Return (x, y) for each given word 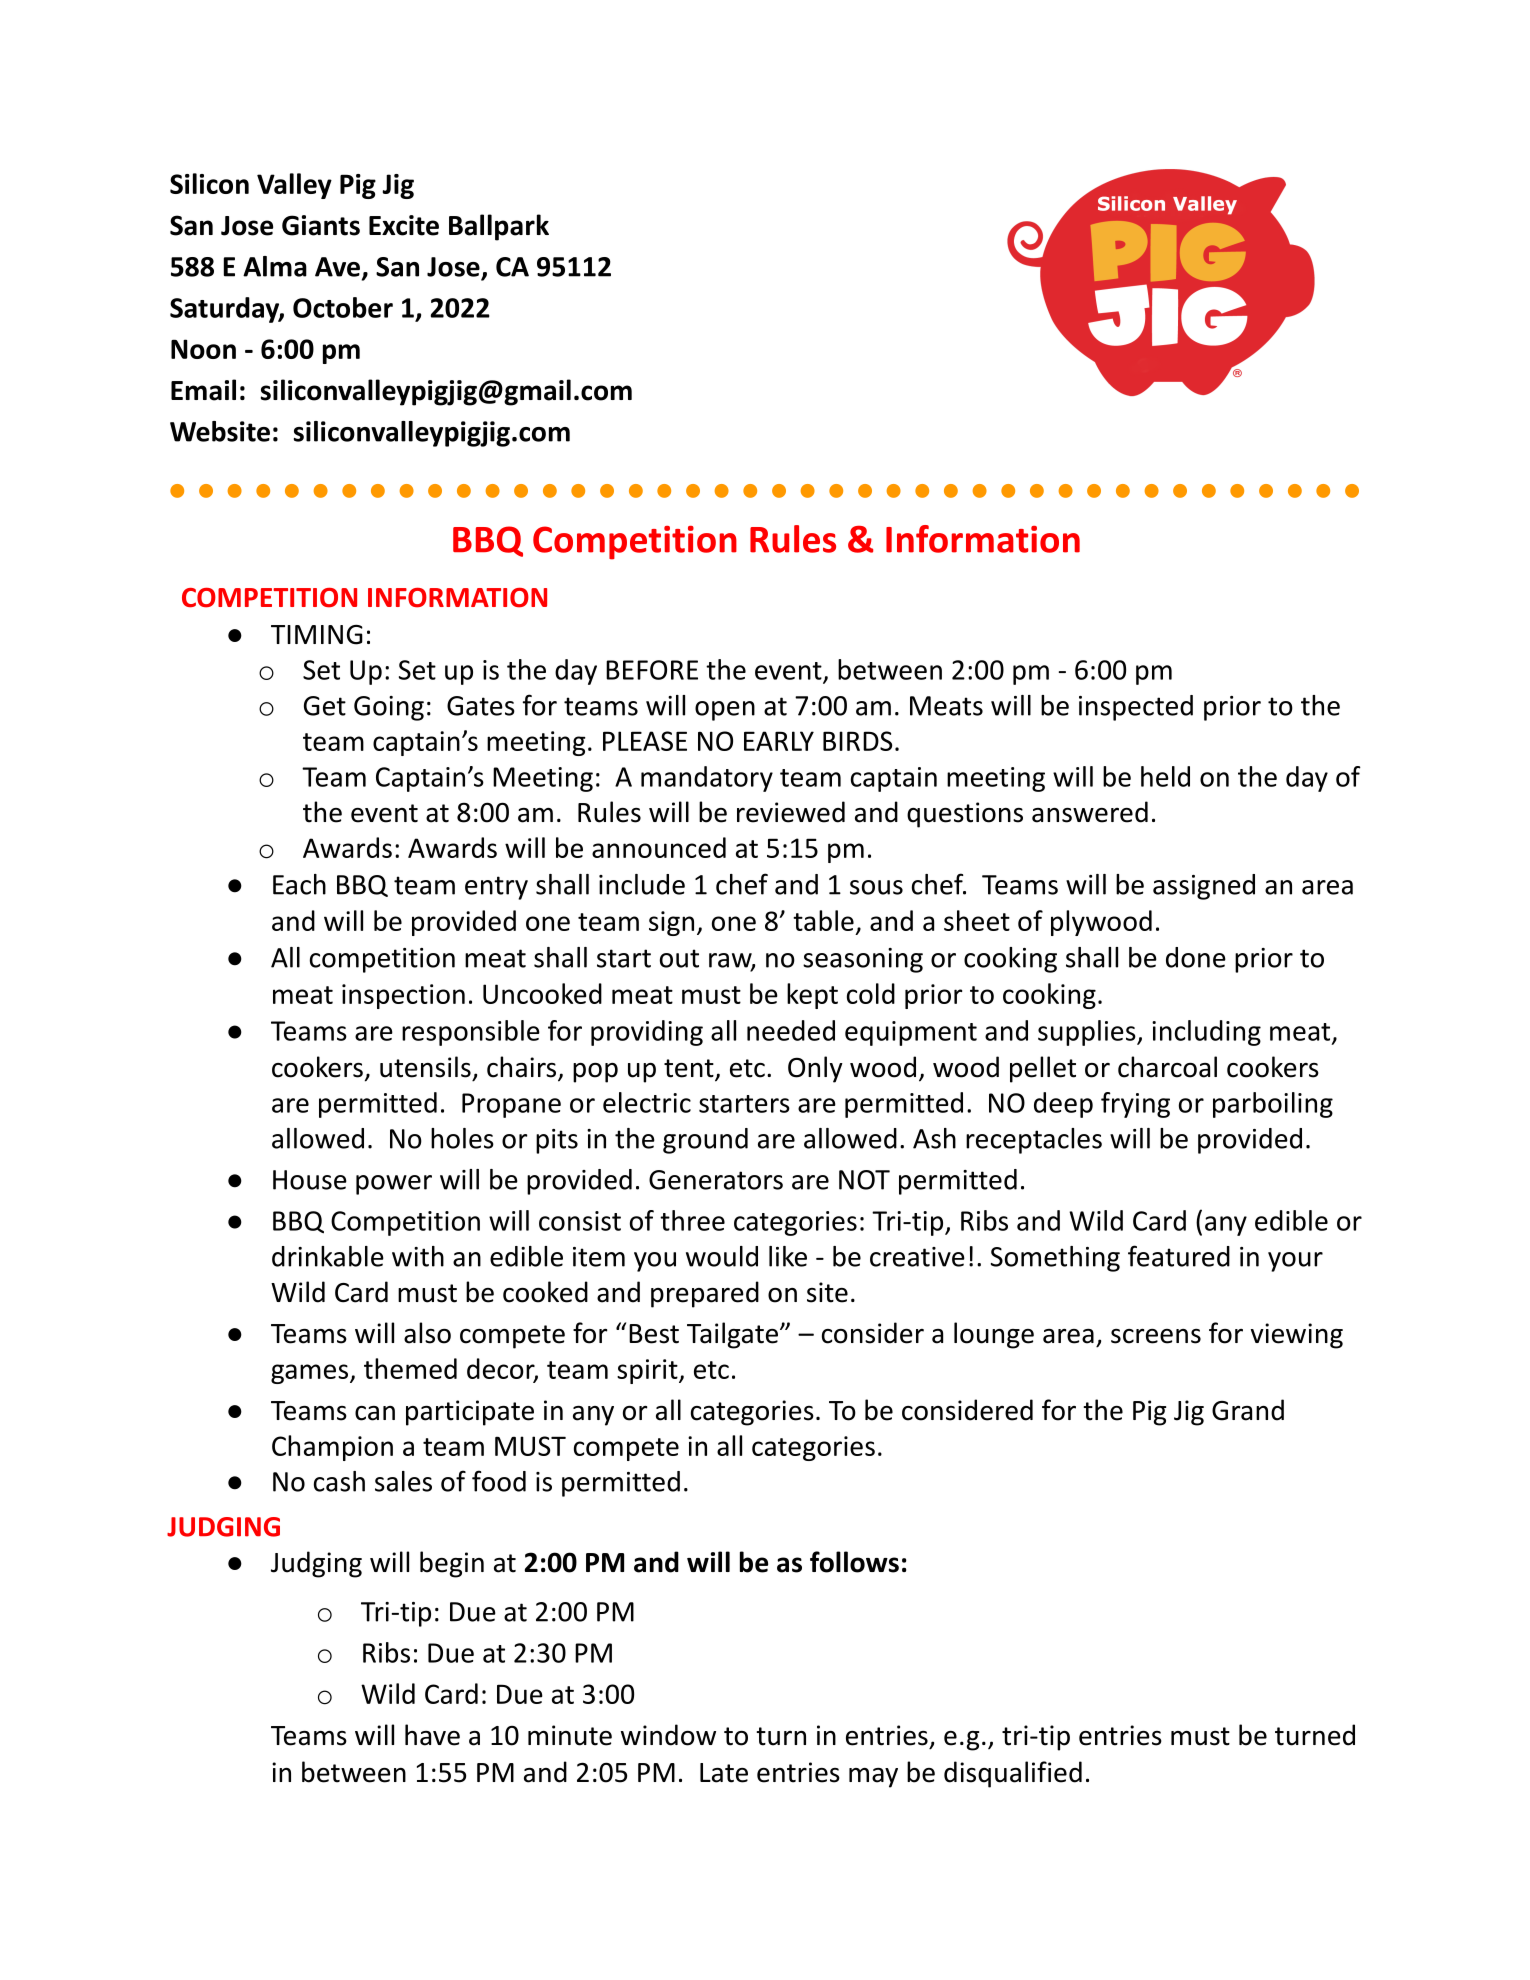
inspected (1136, 708)
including (1206, 1033)
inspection (403, 996)
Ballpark (499, 227)
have (432, 1735)
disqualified (1013, 1774)
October (343, 307)
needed (791, 1030)
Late (724, 1773)
